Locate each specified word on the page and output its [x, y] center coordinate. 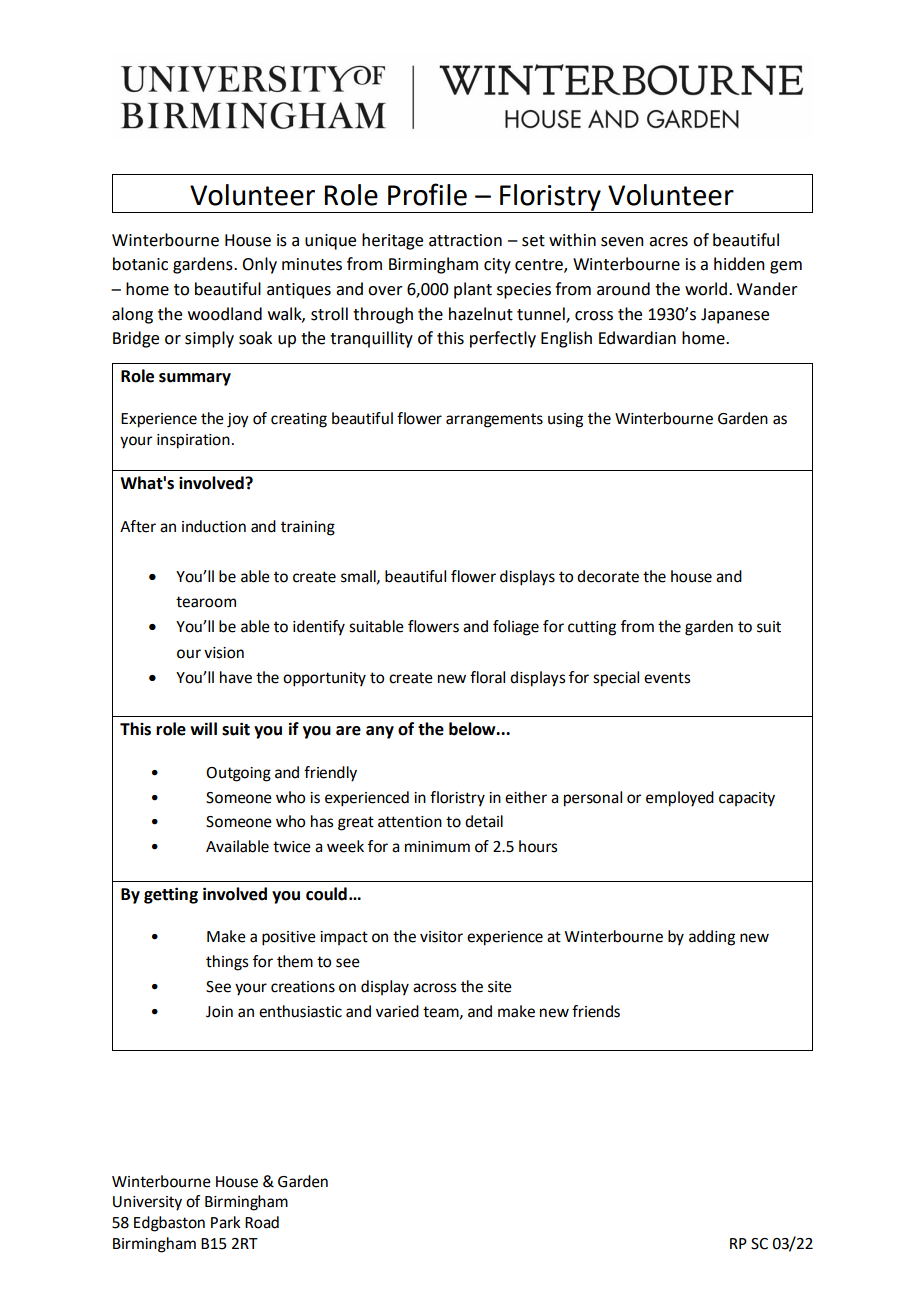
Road [262, 1222]
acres [668, 242]
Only [259, 265]
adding [712, 938]
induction [214, 526]
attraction [465, 240]
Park [226, 1222]
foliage [516, 628]
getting [171, 895]
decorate [608, 576]
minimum [437, 847]
